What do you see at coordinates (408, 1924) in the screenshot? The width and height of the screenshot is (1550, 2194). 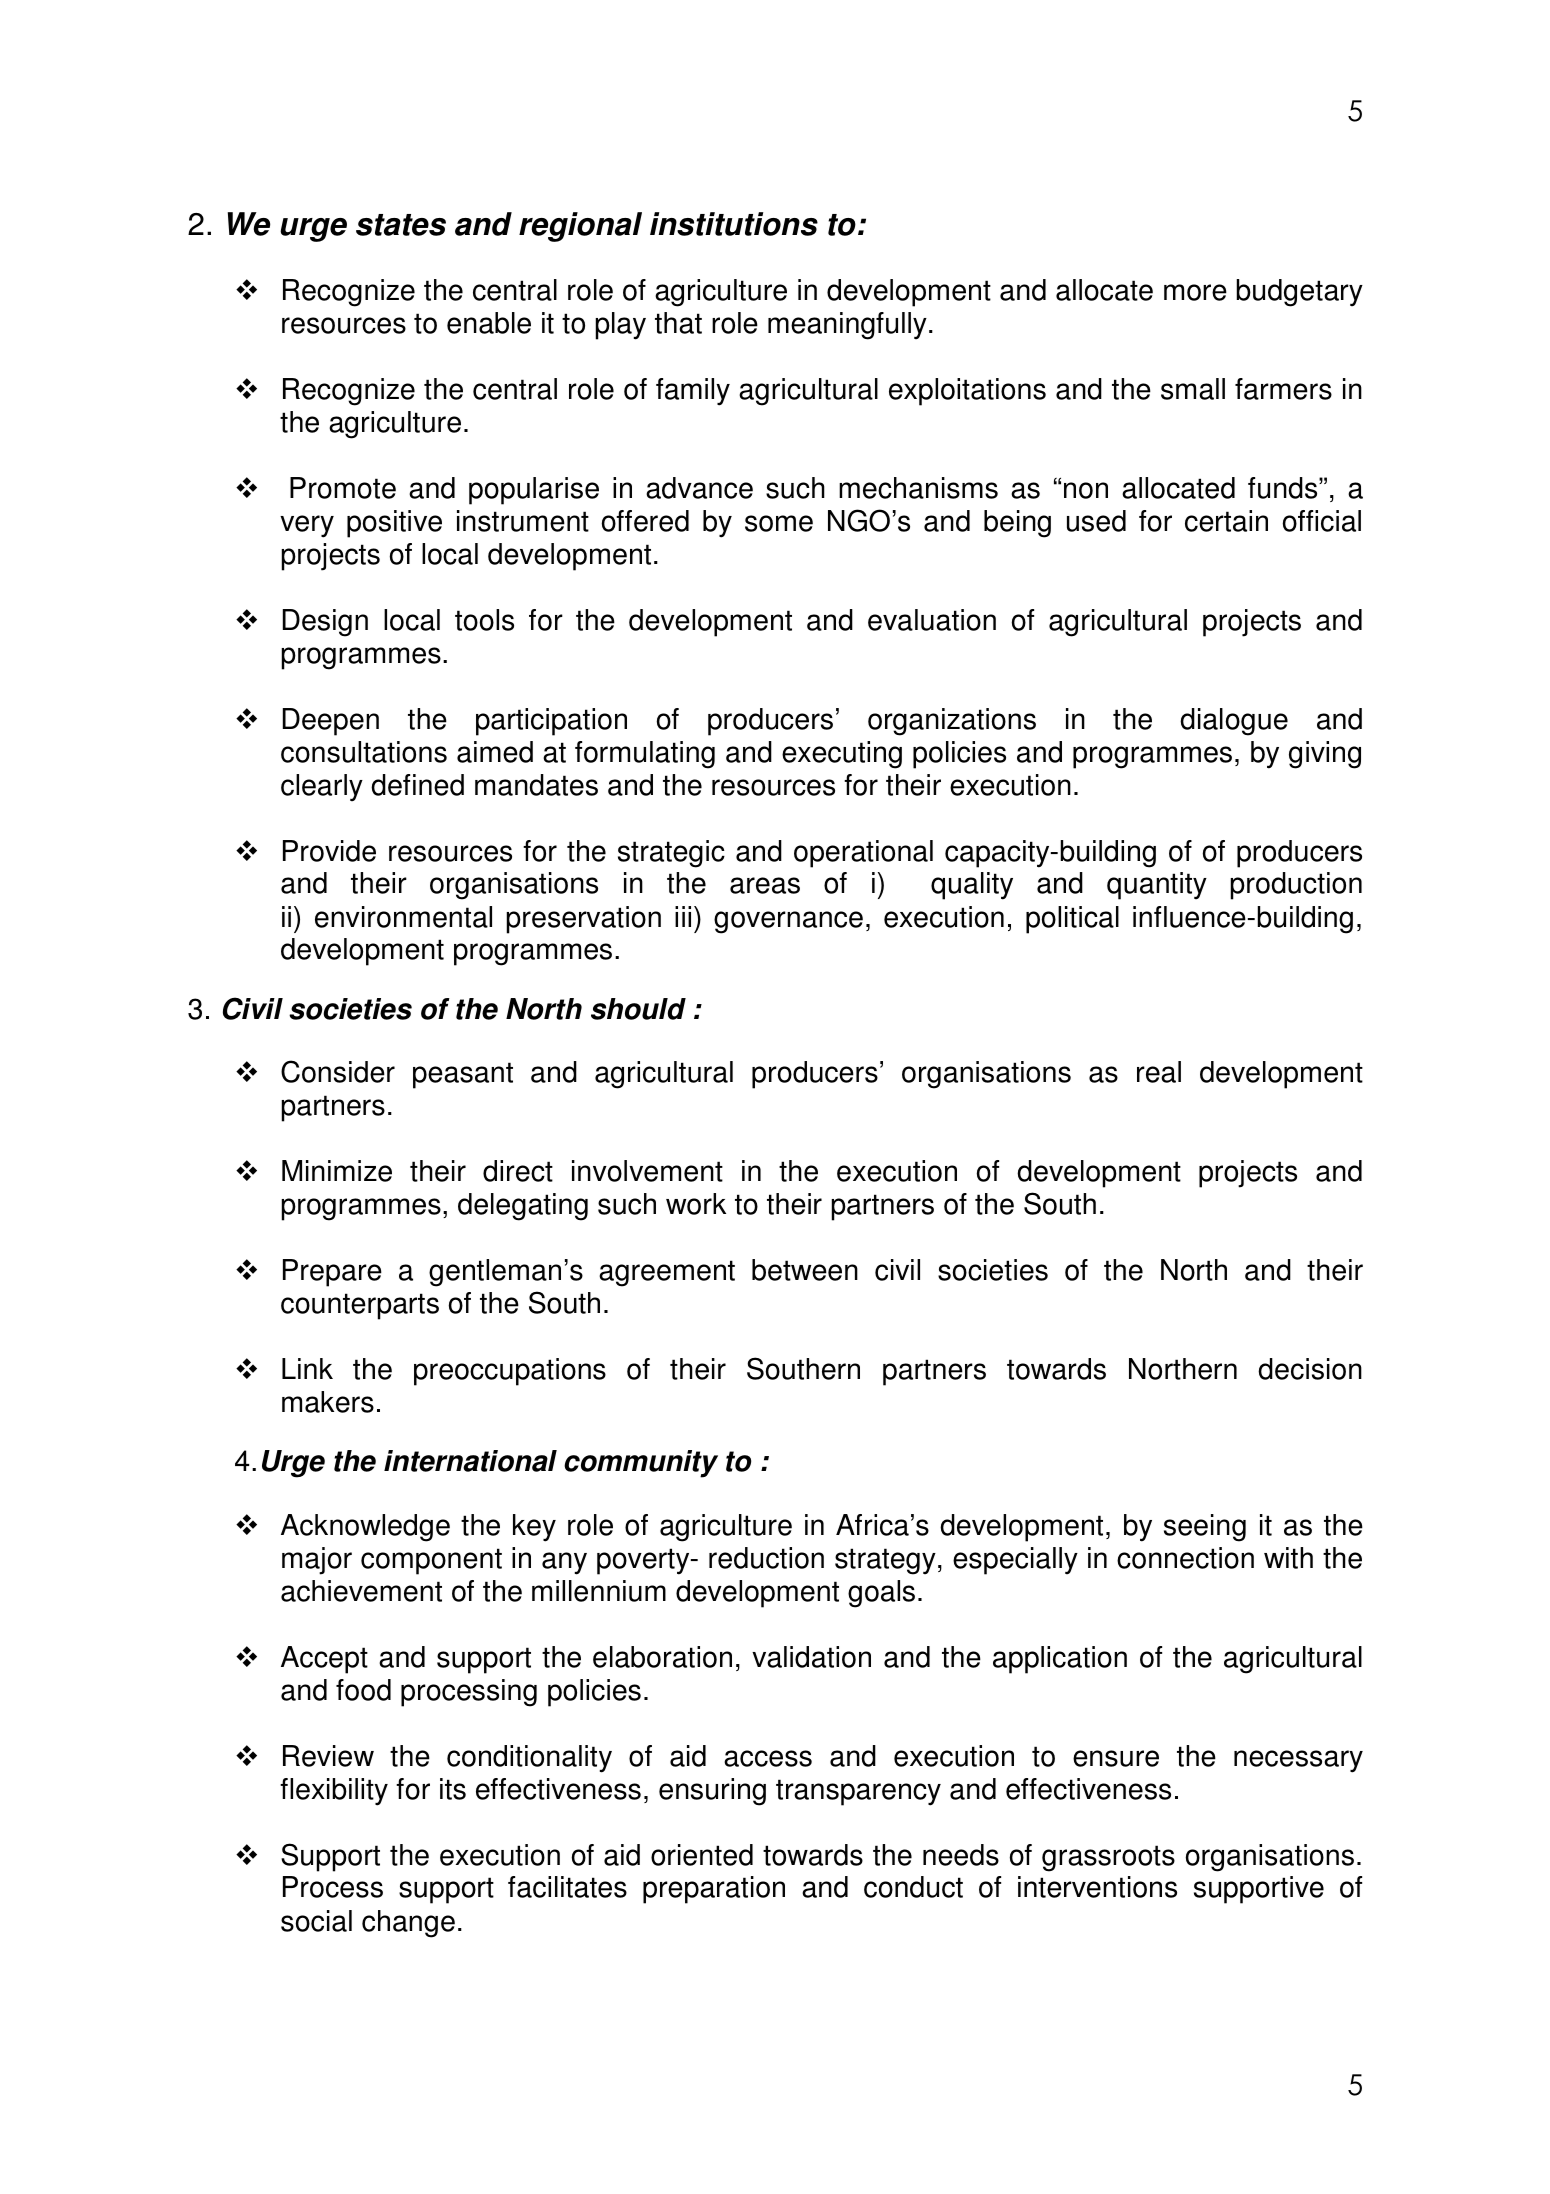 I see `change` at bounding box center [408, 1924].
